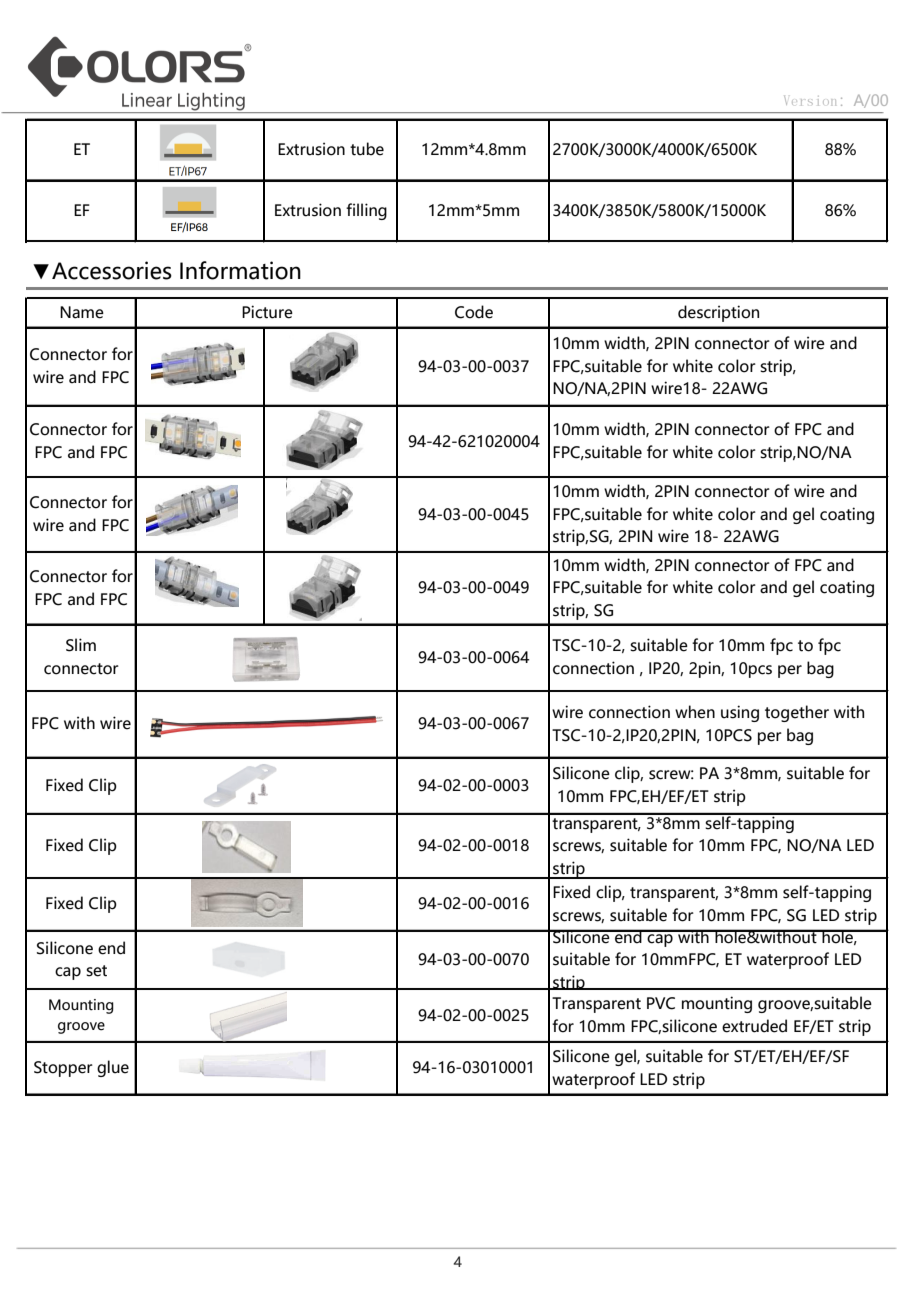 This screenshot has height=1308, width=924. Describe the element at coordinates (474, 312) in the screenshot. I see `Code` at that location.
